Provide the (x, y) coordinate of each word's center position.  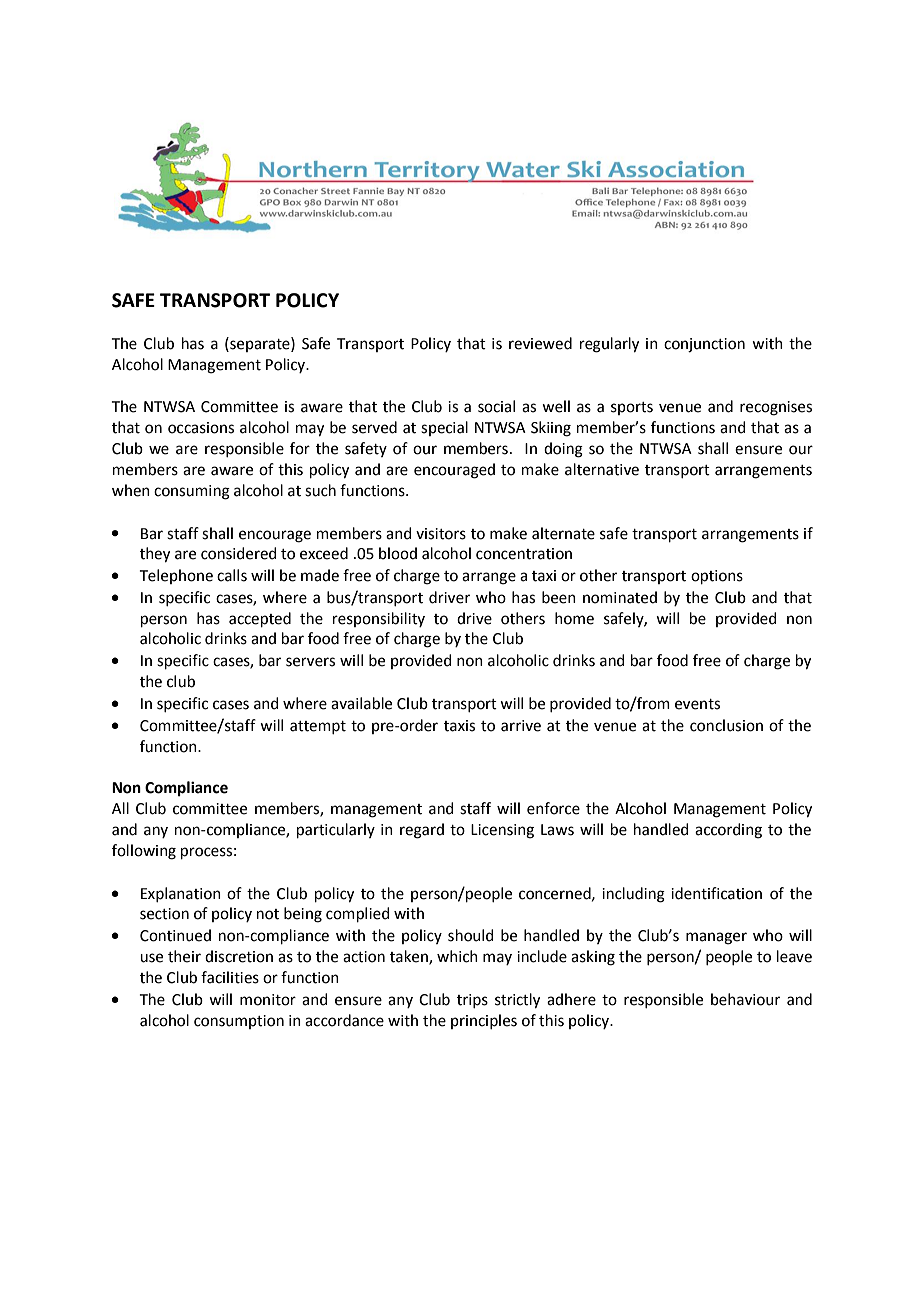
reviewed (540, 343)
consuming (192, 492)
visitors (441, 534)
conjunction (704, 345)
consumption (239, 1022)
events (697, 704)
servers (310, 662)
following (144, 852)
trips (472, 1001)
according (728, 831)
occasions (201, 428)
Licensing (502, 831)
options (717, 577)
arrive (521, 726)
